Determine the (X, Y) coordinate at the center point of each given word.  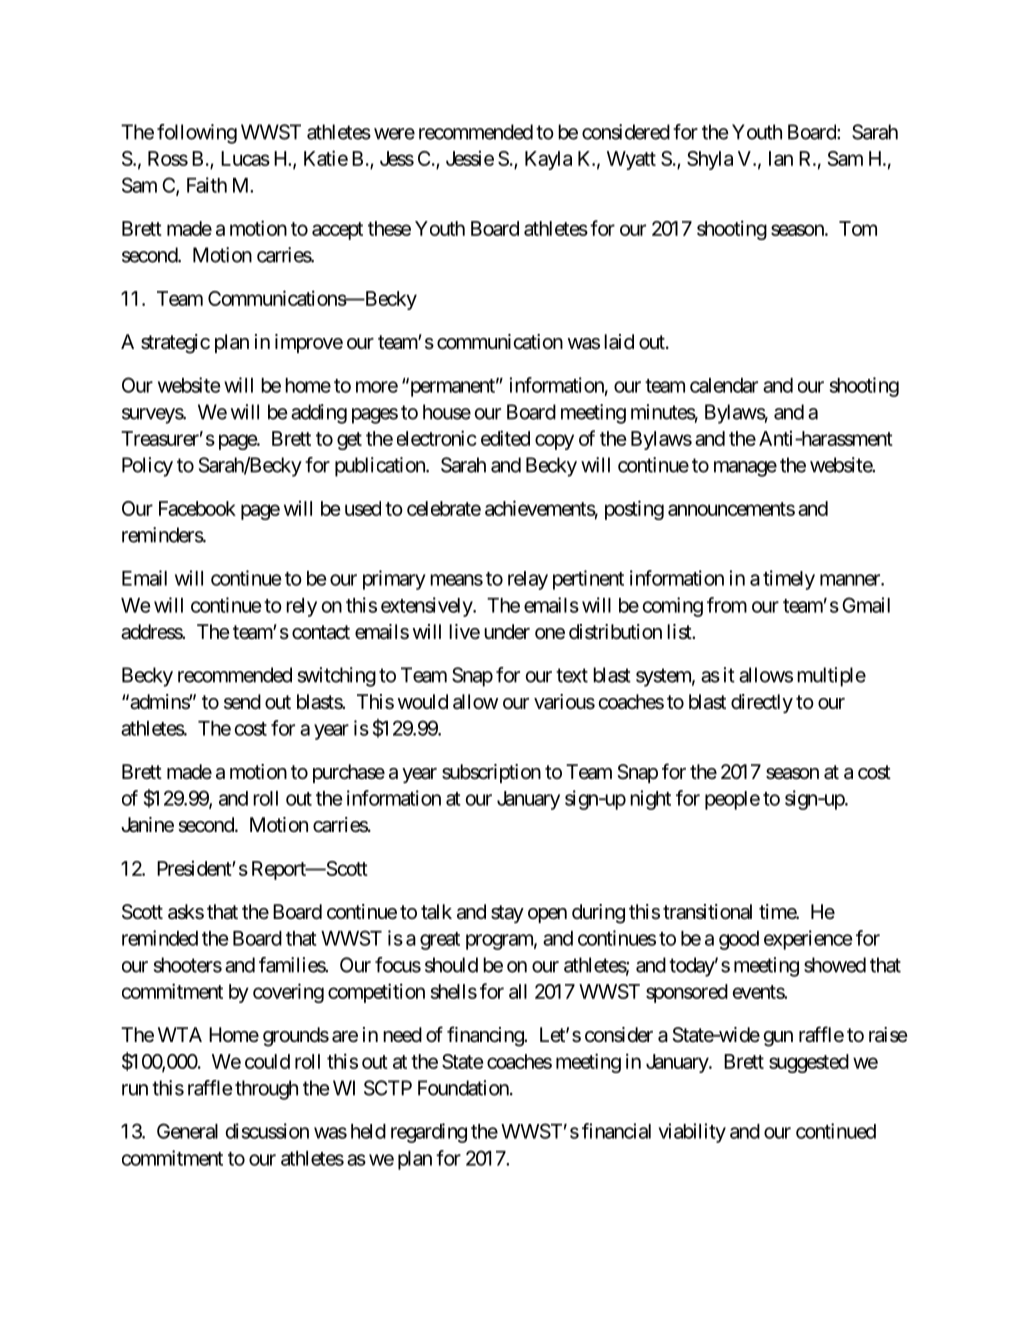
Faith (207, 185)
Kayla (548, 160)
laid (619, 342)
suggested (809, 1063)
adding (319, 414)
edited (505, 438)
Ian (781, 158)
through (266, 1090)
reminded (160, 938)
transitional (707, 912)
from (727, 605)
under (507, 632)
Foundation (463, 1088)
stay (507, 914)
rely (301, 607)
